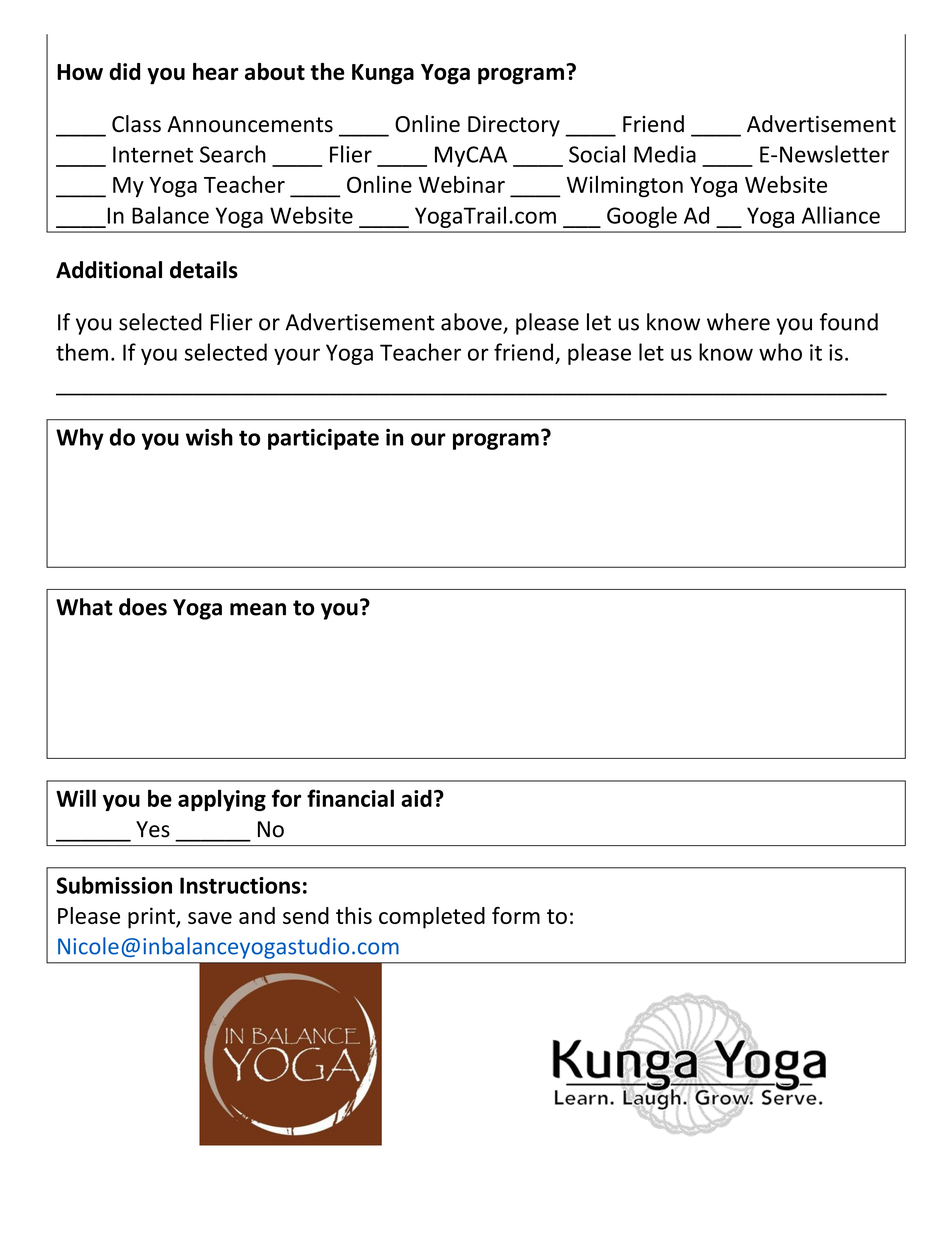  I want to click on Media, so click(665, 154).
